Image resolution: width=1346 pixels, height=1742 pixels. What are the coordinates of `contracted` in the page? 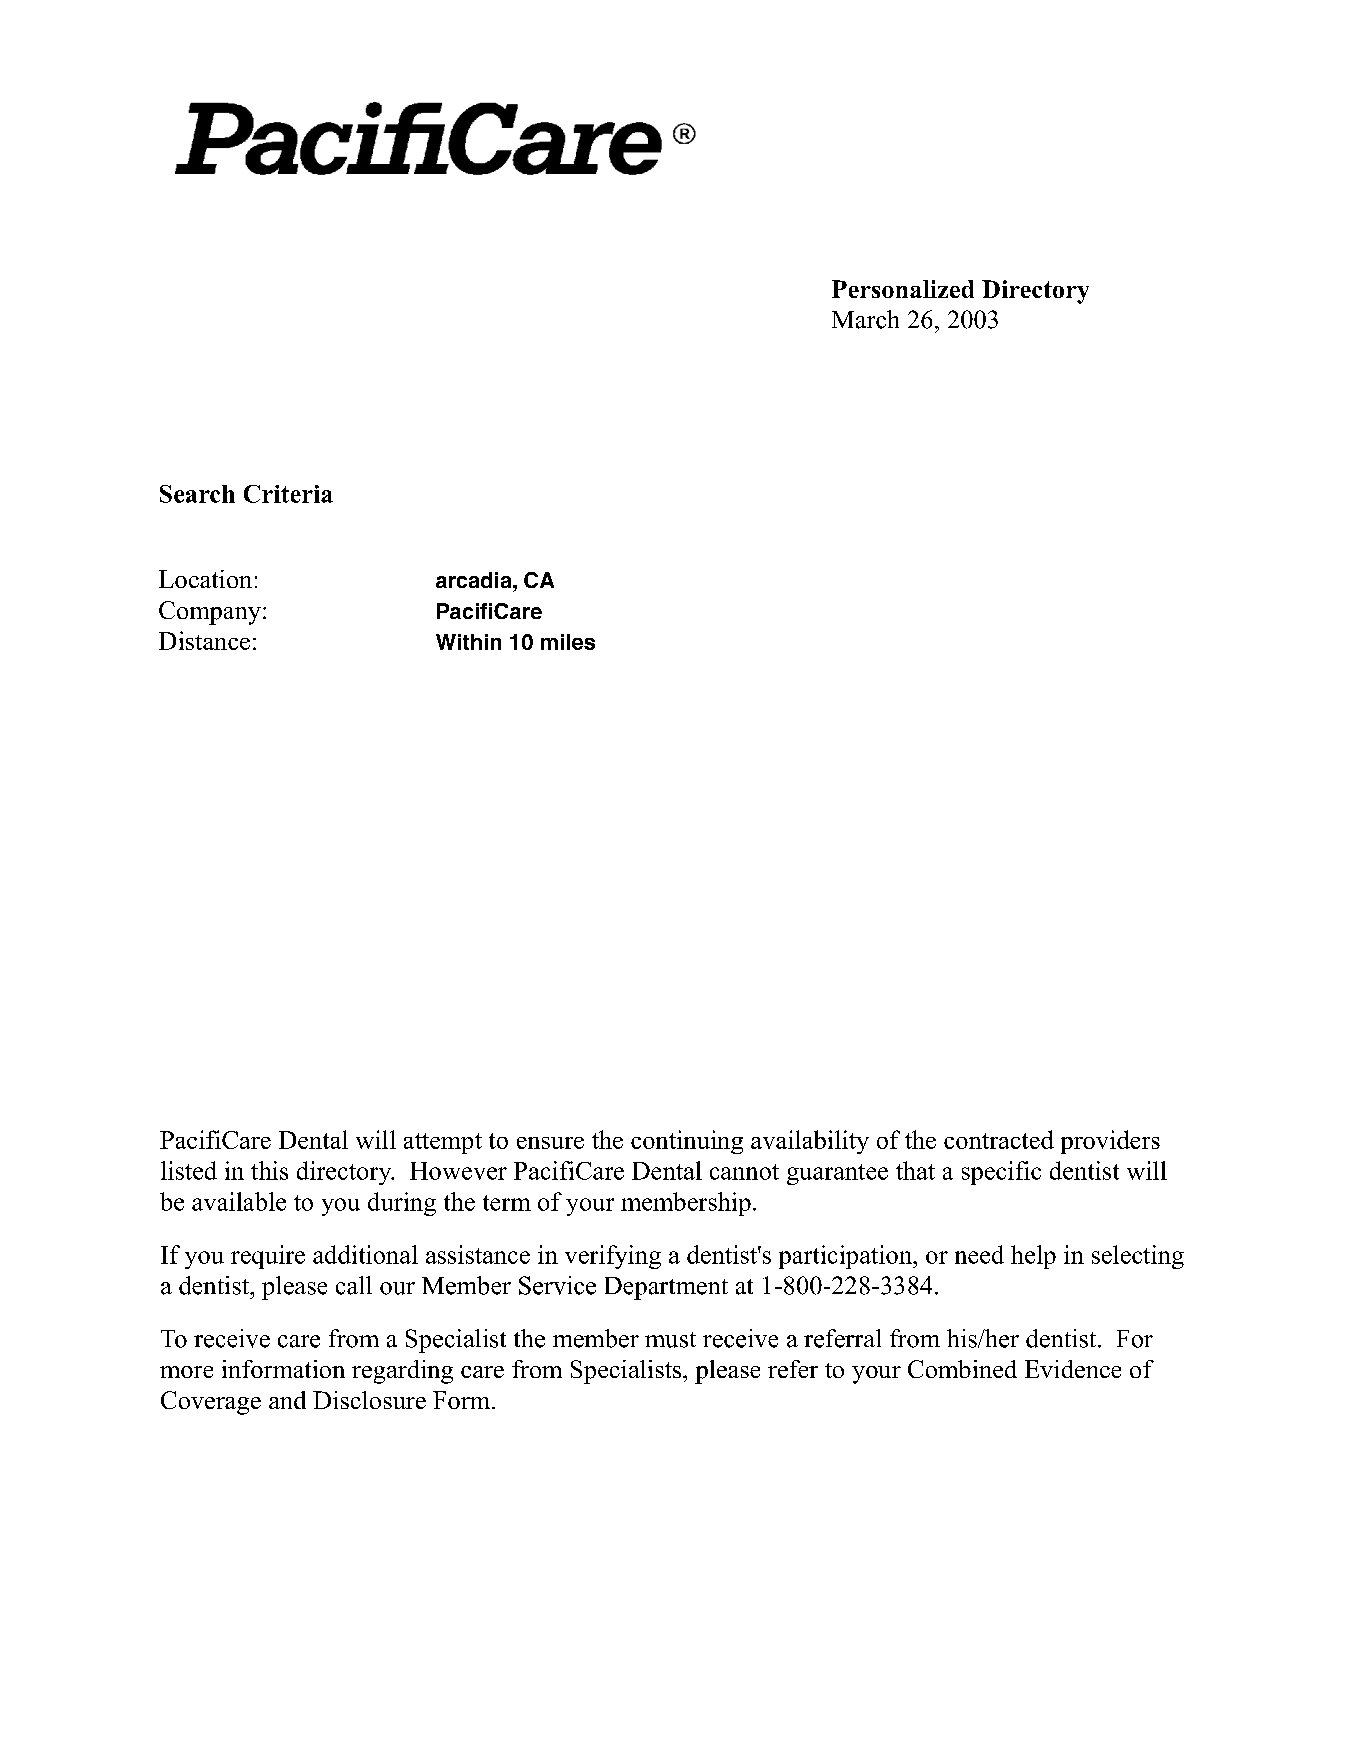 It's located at (999, 1139).
